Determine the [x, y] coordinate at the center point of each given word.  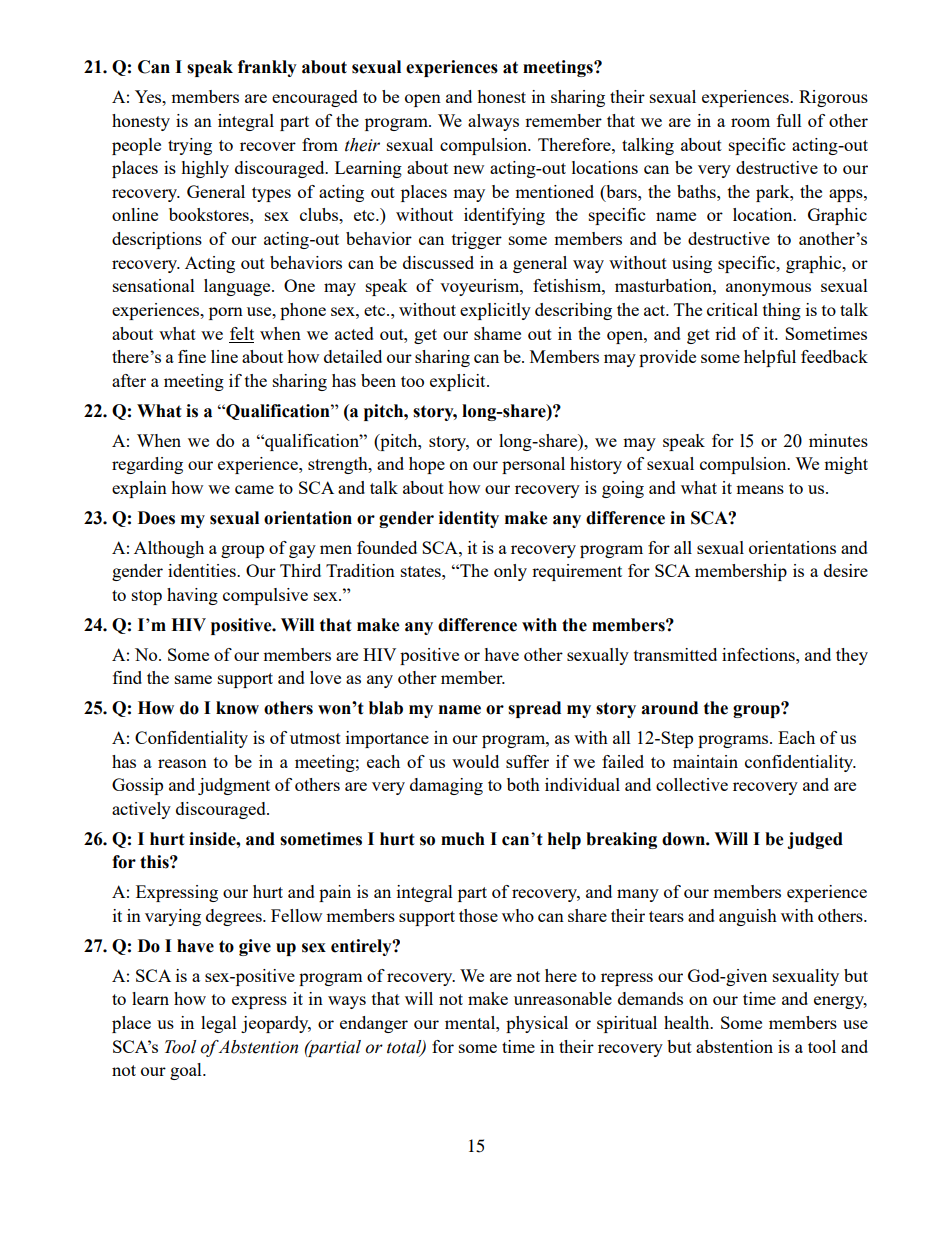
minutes [838, 440]
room [750, 122]
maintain [705, 761]
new [468, 169]
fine [192, 356]
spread [534, 709]
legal [219, 1024]
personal [533, 465]
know [237, 708]
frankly [267, 68]
